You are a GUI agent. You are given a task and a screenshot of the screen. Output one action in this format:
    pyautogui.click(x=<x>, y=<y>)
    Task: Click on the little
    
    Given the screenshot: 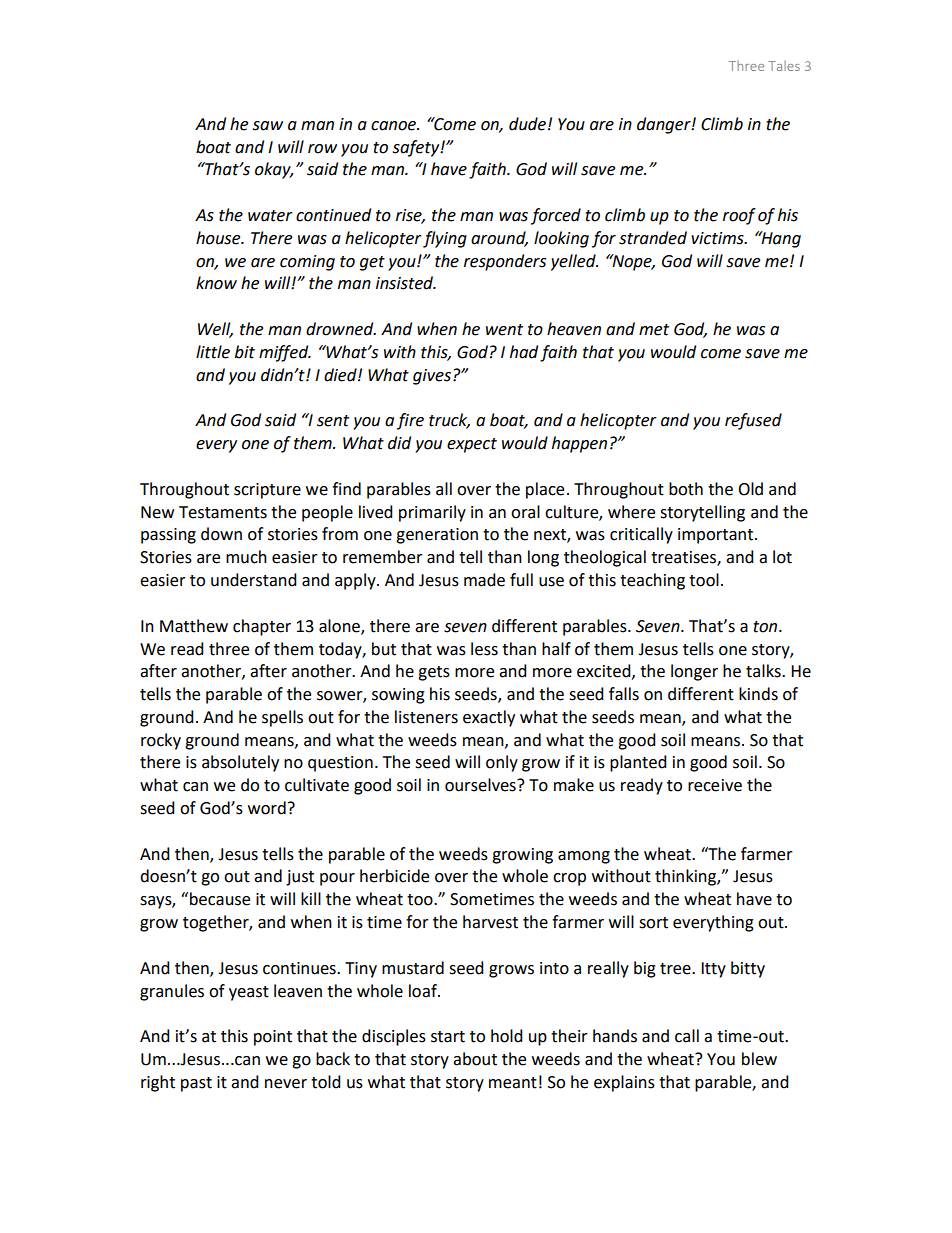 What is the action you would take?
    pyautogui.click(x=213, y=352)
